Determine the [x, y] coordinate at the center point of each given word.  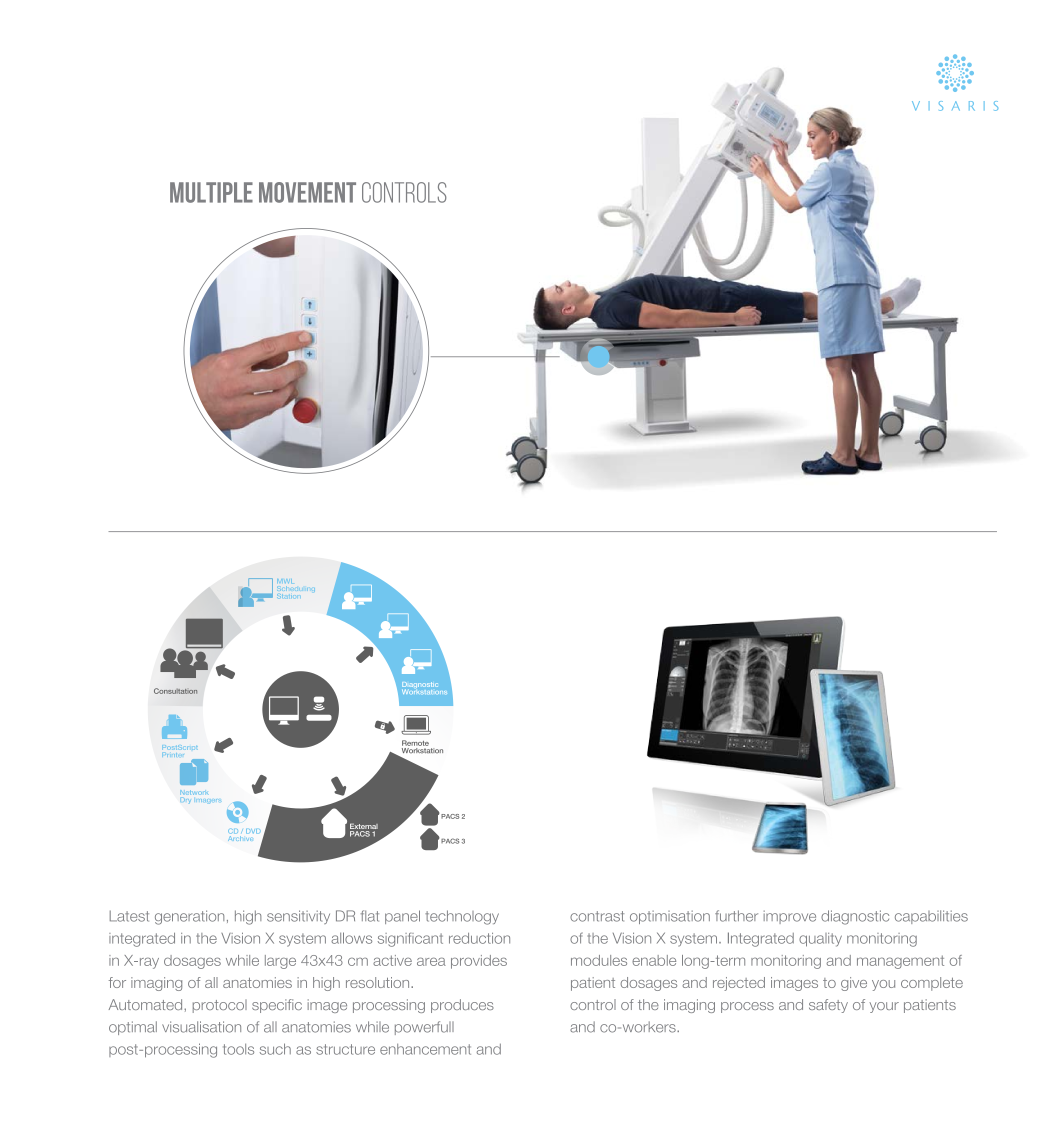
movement [307, 192]
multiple [211, 192]
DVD [253, 831]
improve [790, 917]
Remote [415, 743]
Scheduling [296, 589]
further [736, 916]
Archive [239, 838]
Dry [187, 801]
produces [462, 1006]
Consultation [175, 691]
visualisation [201, 1027]
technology [462, 917]
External [364, 827]
